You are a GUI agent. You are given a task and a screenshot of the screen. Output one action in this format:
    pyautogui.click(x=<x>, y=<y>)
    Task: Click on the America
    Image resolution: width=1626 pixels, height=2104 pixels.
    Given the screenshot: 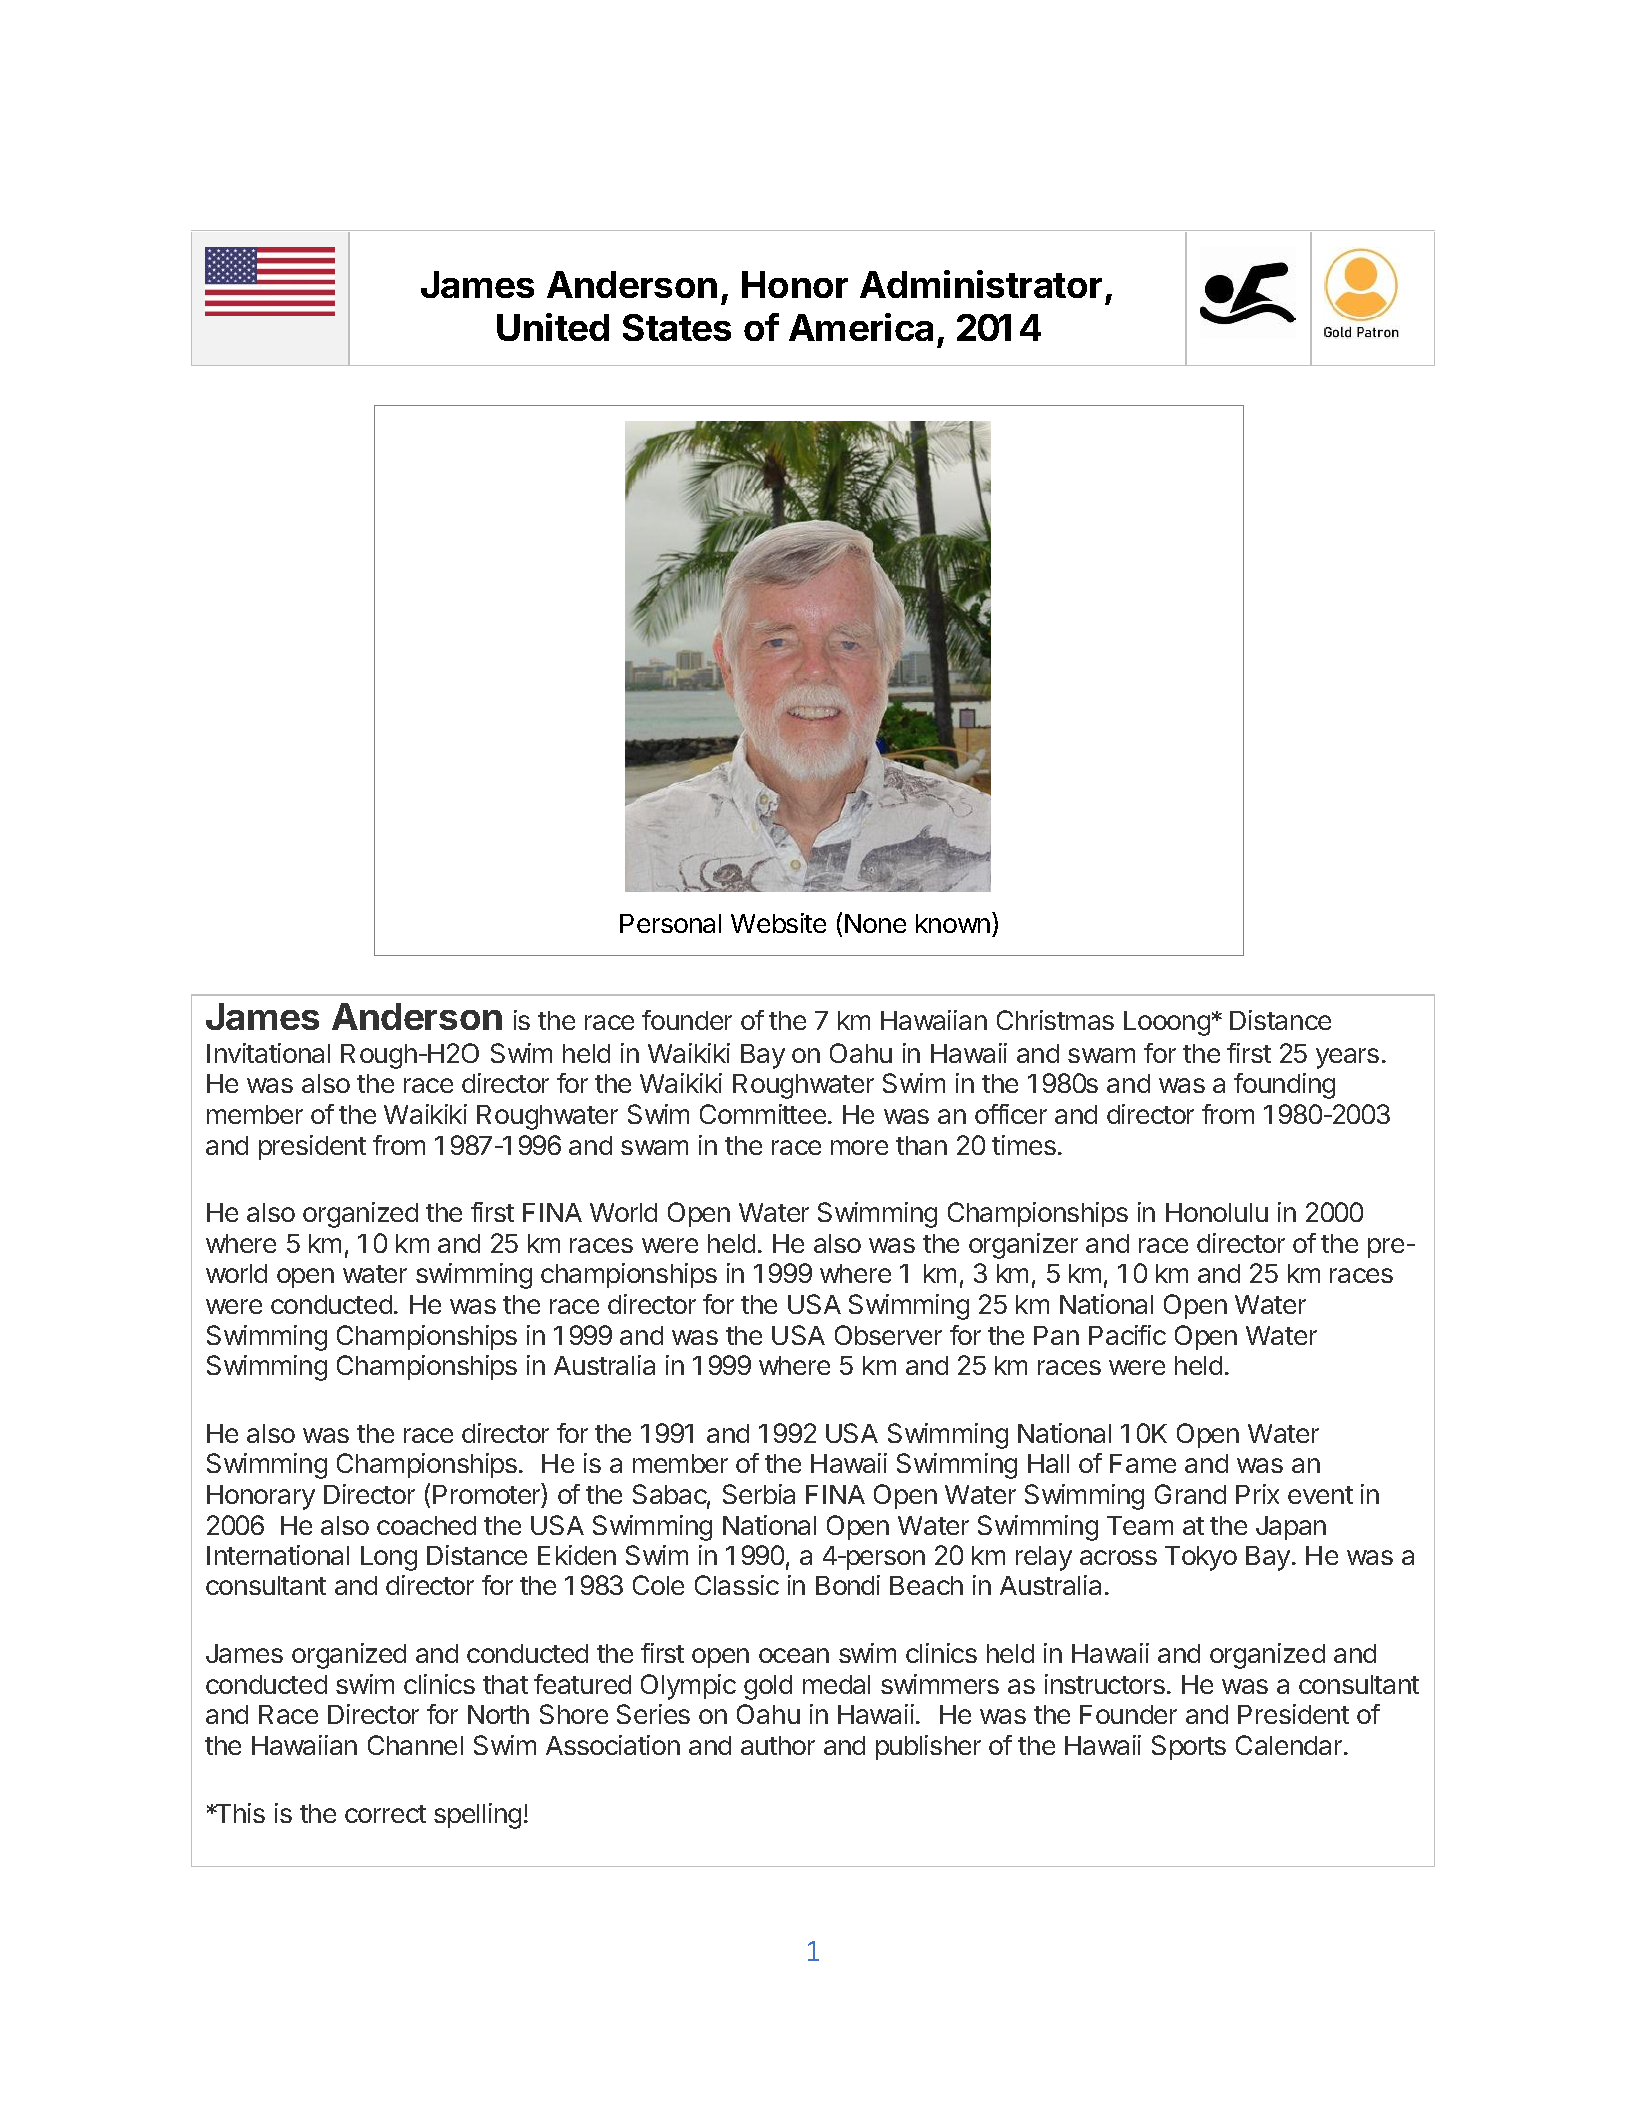 What is the action you would take?
    pyautogui.click(x=861, y=327)
